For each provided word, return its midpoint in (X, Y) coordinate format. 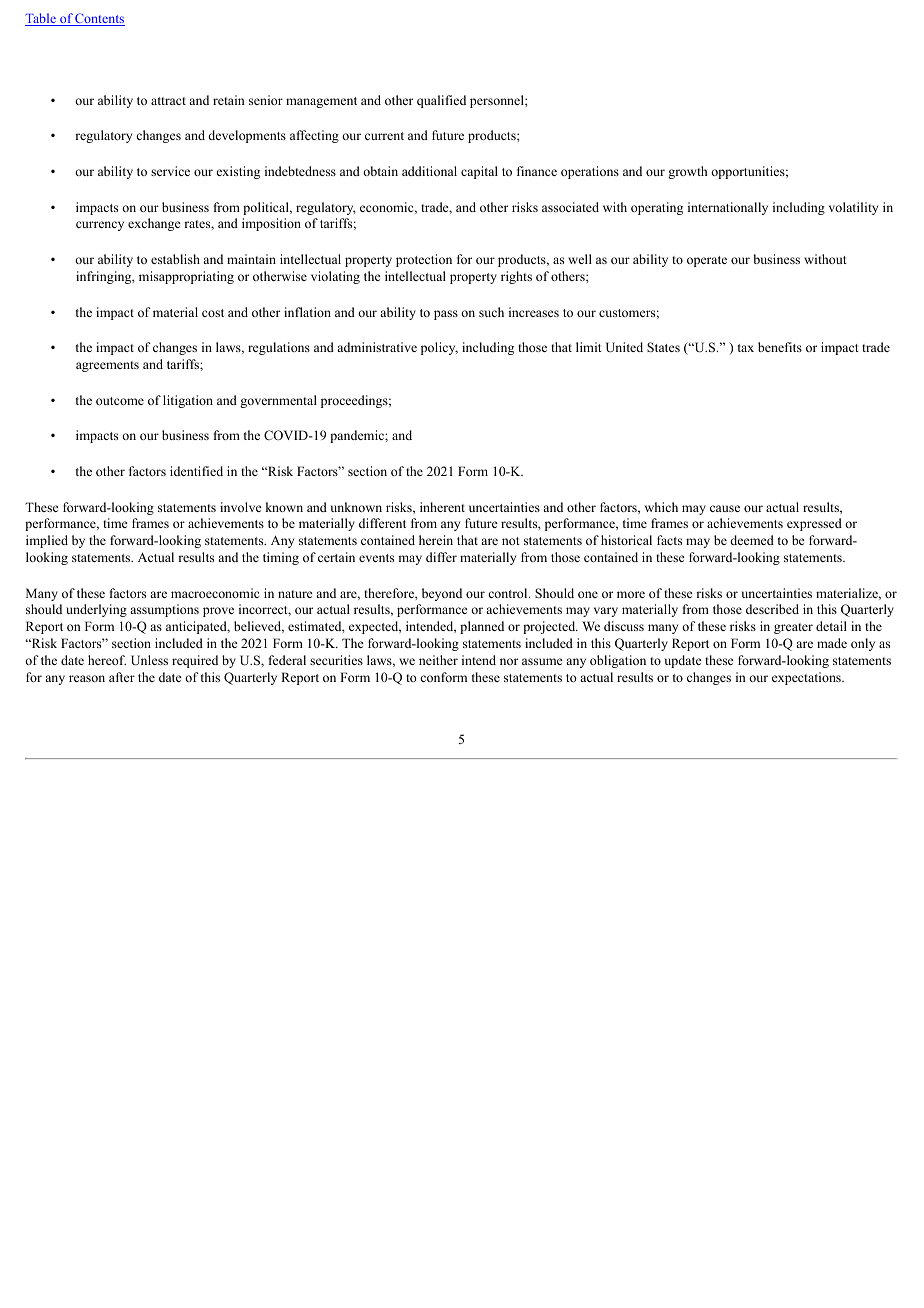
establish (175, 259)
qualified (441, 101)
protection (424, 260)
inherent (442, 507)
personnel (498, 101)
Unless (149, 660)
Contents (99, 19)
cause (725, 508)
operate (707, 261)
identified (196, 471)
